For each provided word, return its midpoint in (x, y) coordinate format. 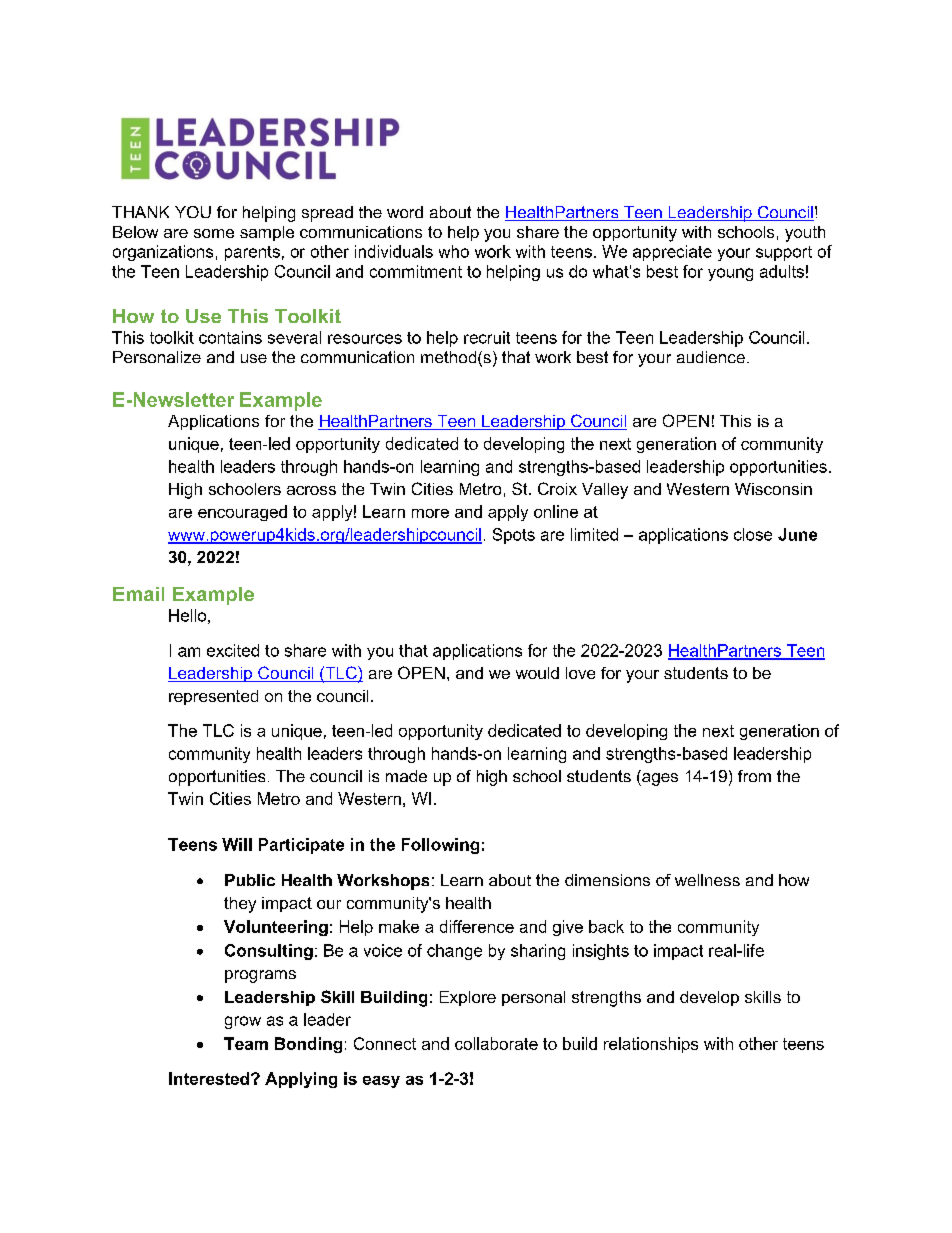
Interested (209, 1078)
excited (233, 650)
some (214, 233)
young (730, 274)
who (454, 251)
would (537, 673)
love (580, 673)
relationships (651, 1045)
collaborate (496, 1043)
